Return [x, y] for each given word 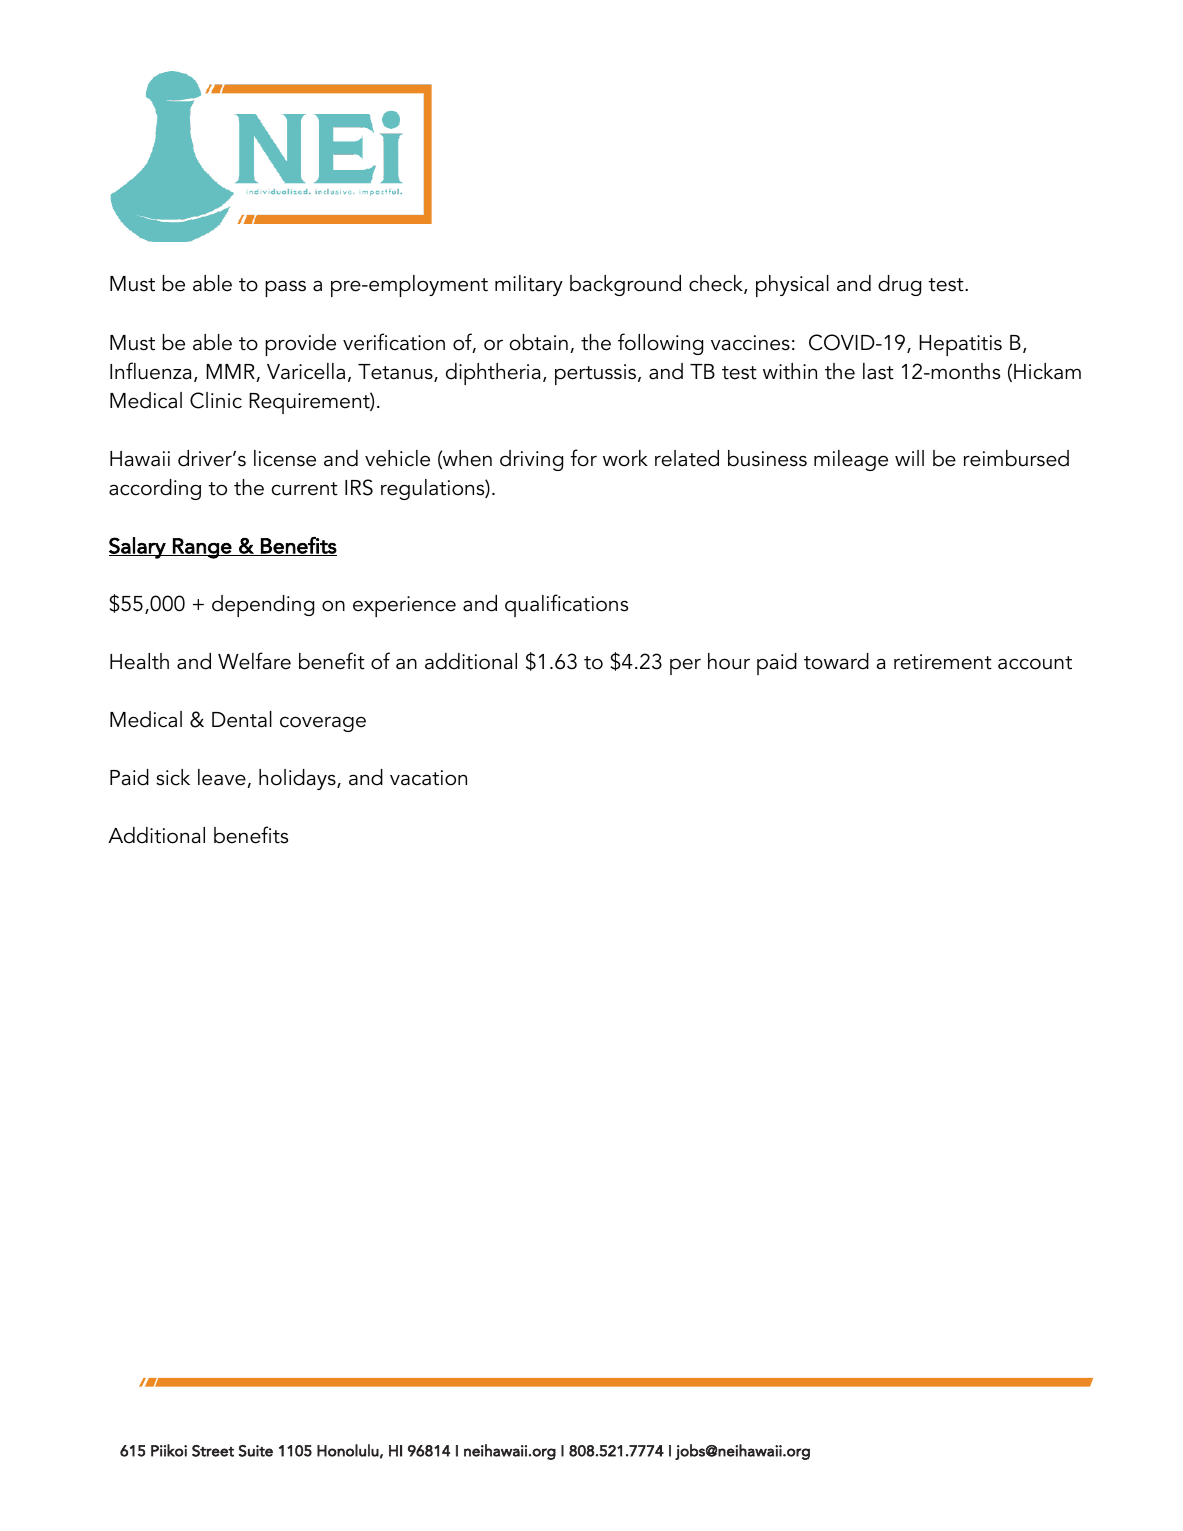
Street [213, 1451]
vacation [428, 778]
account [1035, 663]
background [625, 285]
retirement [943, 662]
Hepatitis [960, 345]
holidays [298, 779]
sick [173, 777]
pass [285, 288]
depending [263, 606]
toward [836, 661]
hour [729, 661]
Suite [256, 1451]
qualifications [566, 605]
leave [223, 778]
